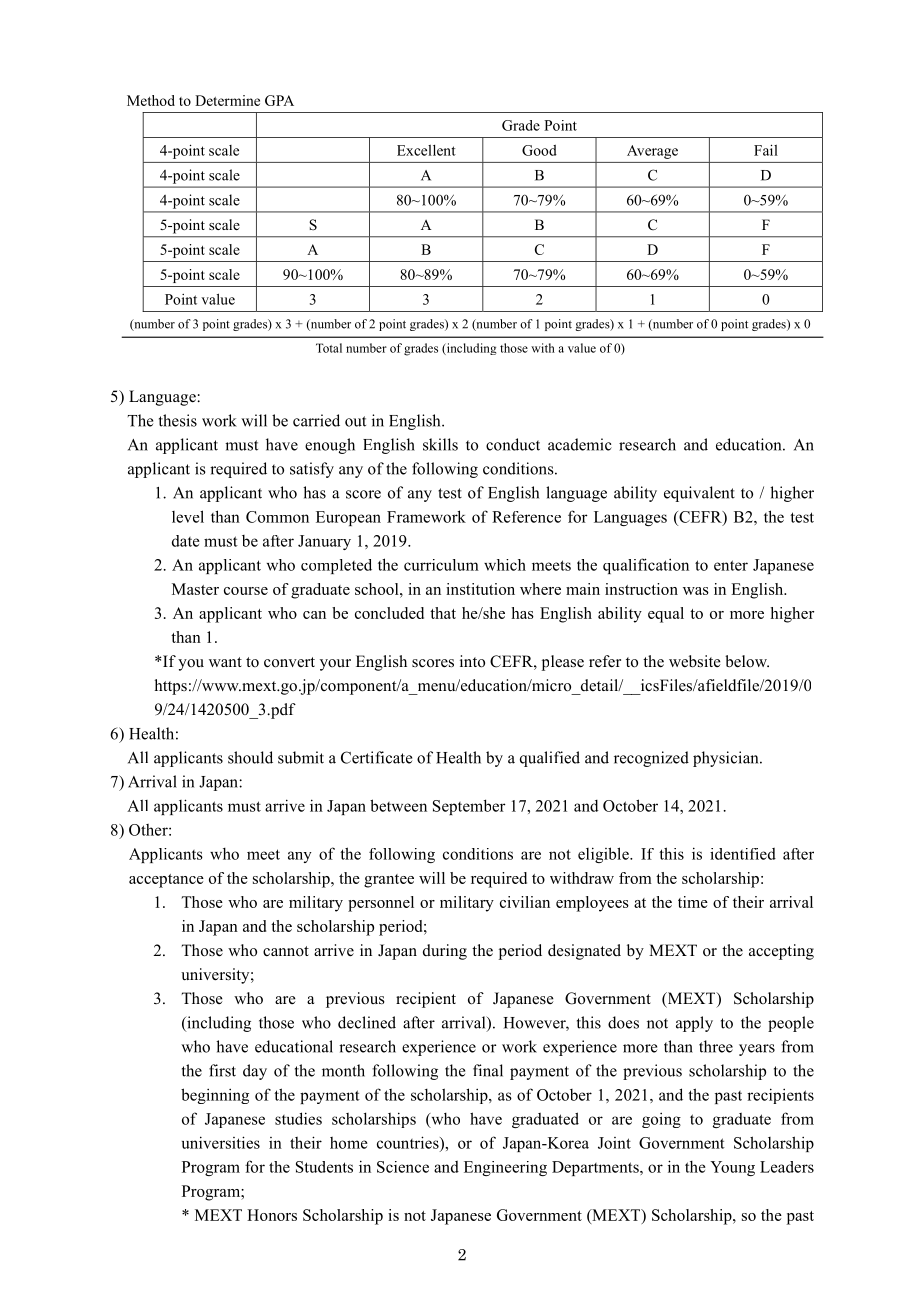 This page has width=924, height=1308. Describe the element at coordinates (426, 150) in the page. I see `Excellent` at that location.
